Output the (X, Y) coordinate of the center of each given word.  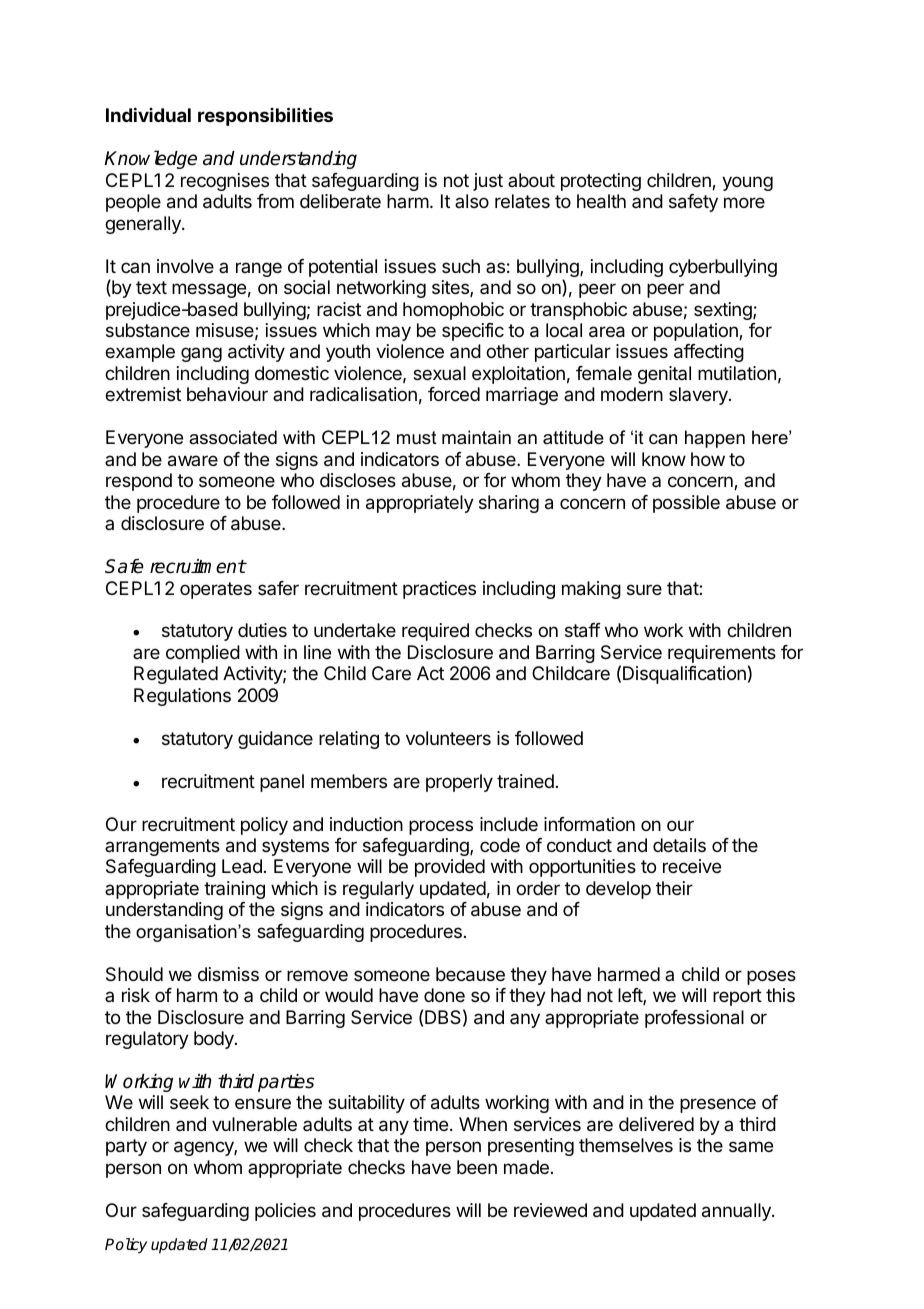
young (747, 183)
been (477, 1167)
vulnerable (254, 1124)
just (488, 182)
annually (737, 1212)
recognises (225, 182)
